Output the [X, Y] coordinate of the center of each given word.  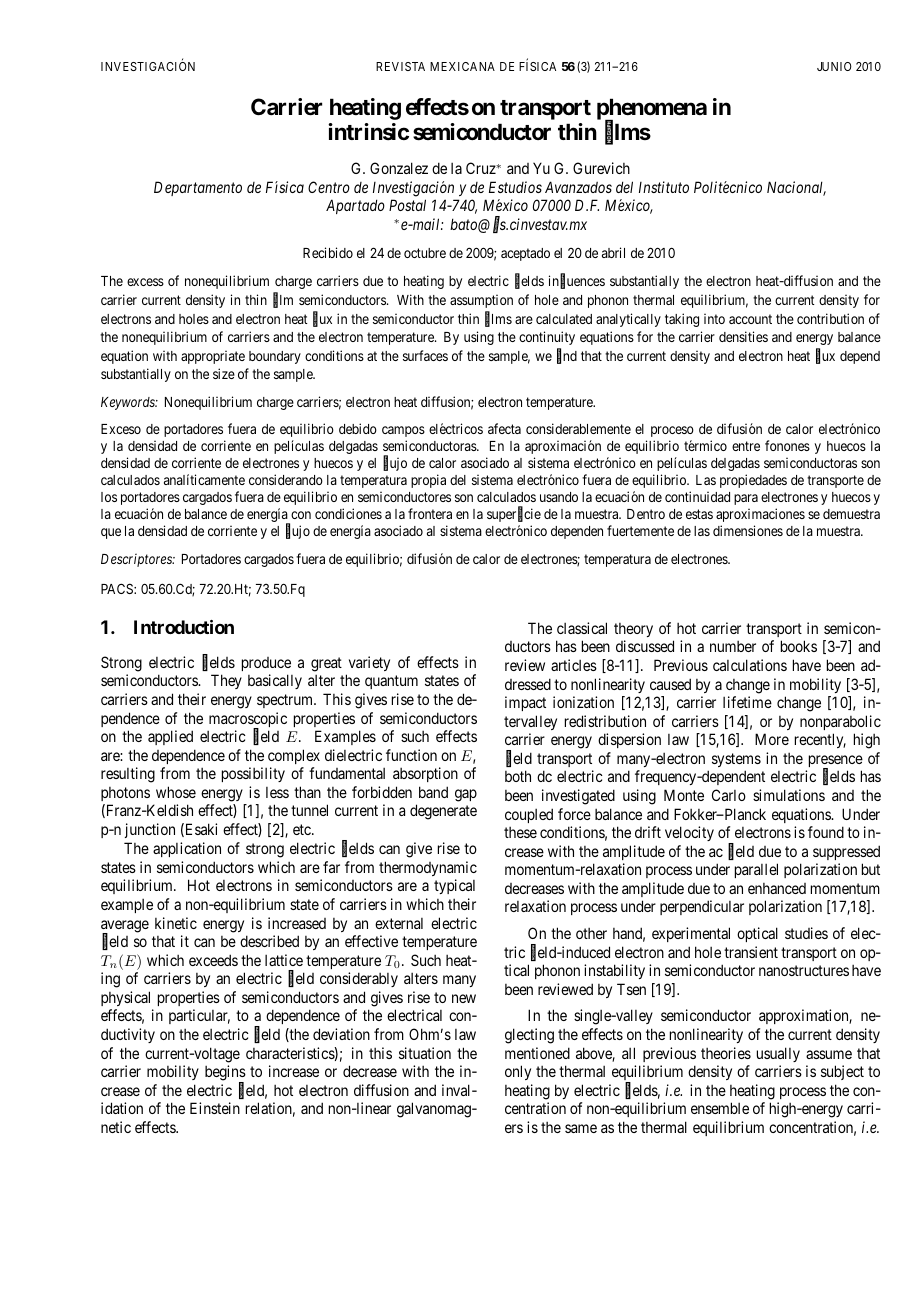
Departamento [198, 188]
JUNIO [834, 66]
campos [403, 431]
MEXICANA [462, 66]
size [224, 373]
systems [736, 760]
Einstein [215, 1108]
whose [176, 792]
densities [743, 336]
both [518, 776]
